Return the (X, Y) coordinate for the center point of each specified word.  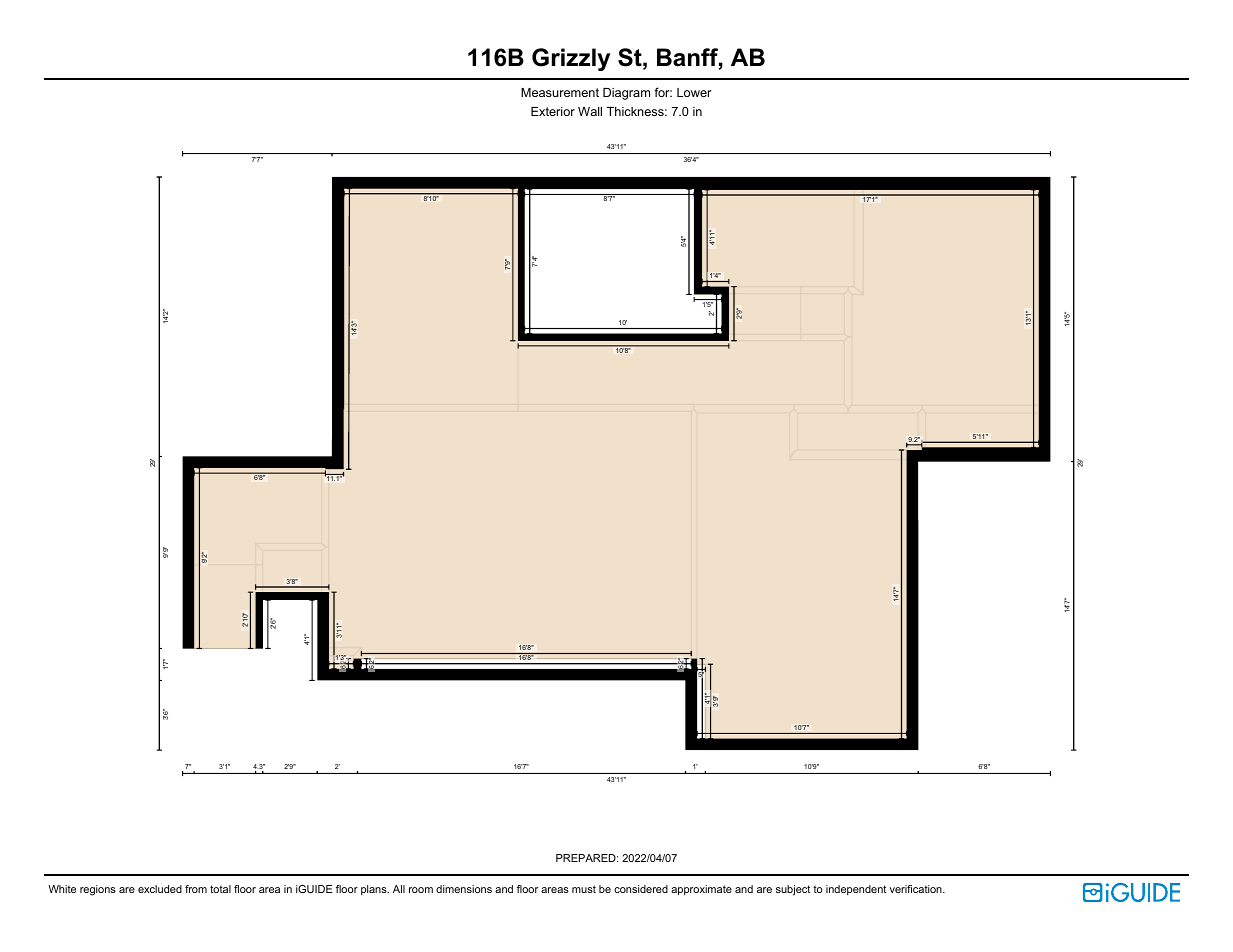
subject (793, 890)
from (196, 889)
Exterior (553, 111)
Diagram (626, 94)
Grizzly (571, 59)
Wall (590, 111)
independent (856, 890)
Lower (694, 92)
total (220, 889)
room (421, 890)
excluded (160, 889)
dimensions (464, 889)
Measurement (560, 92)
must (584, 889)
